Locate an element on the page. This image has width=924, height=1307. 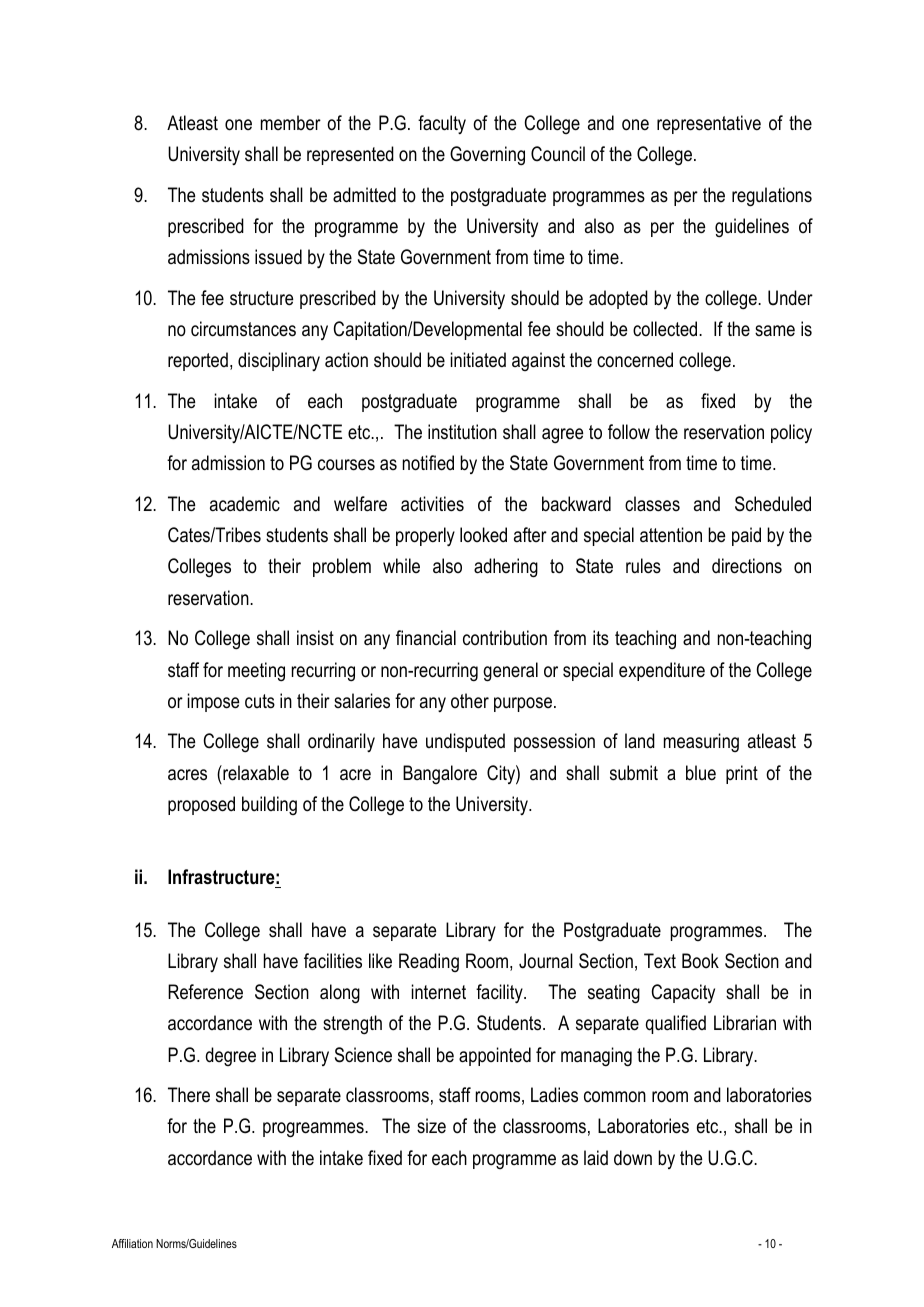
size is located at coordinates (431, 1126).
